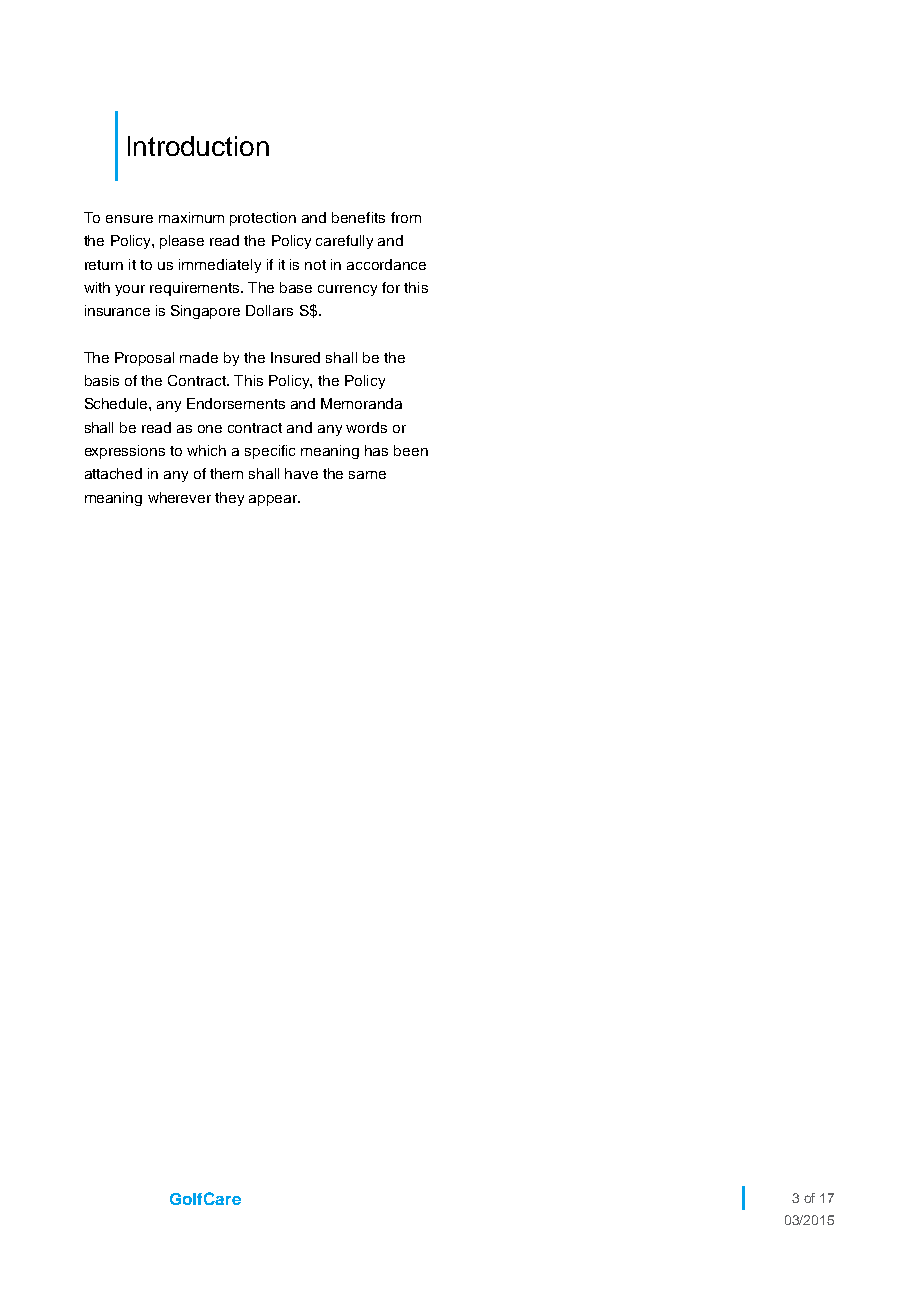 The image size is (924, 1307). I want to click on attached, so click(113, 473).
